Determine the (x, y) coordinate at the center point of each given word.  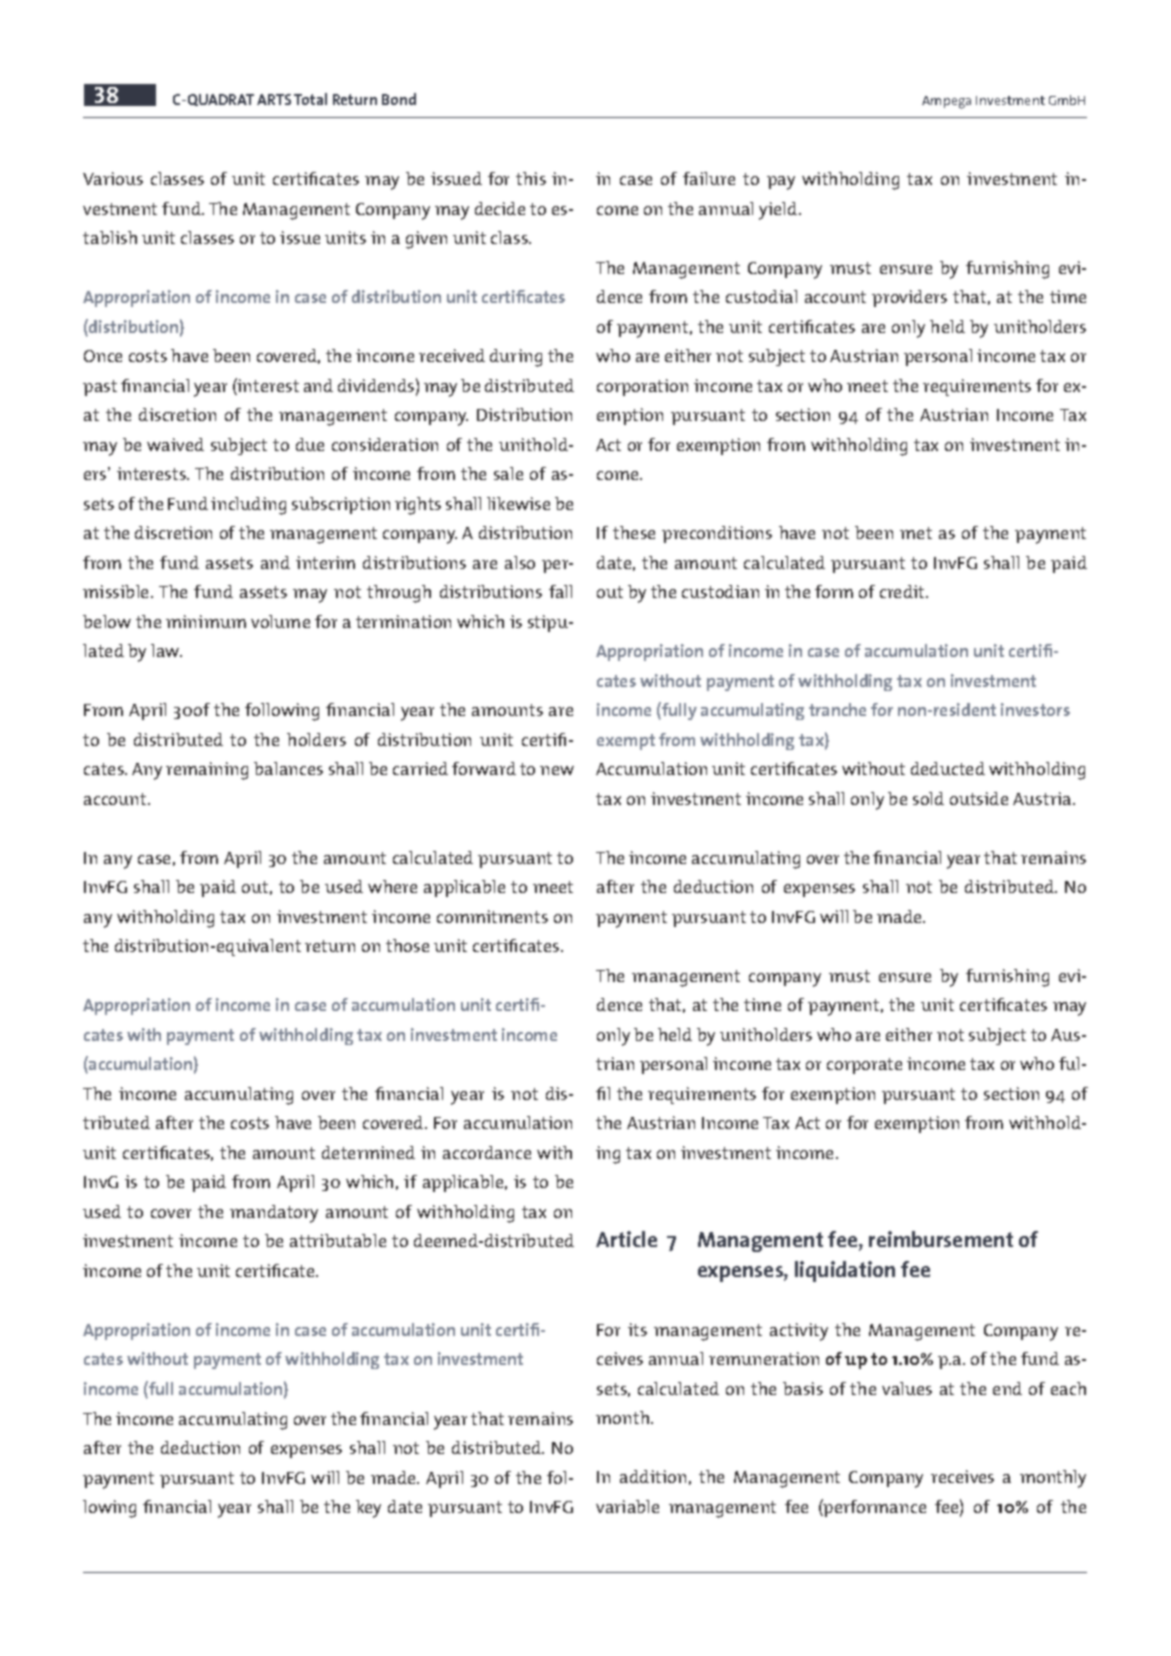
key (368, 1509)
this (531, 178)
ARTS (274, 99)
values (907, 1388)
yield (779, 211)
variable (627, 1506)
